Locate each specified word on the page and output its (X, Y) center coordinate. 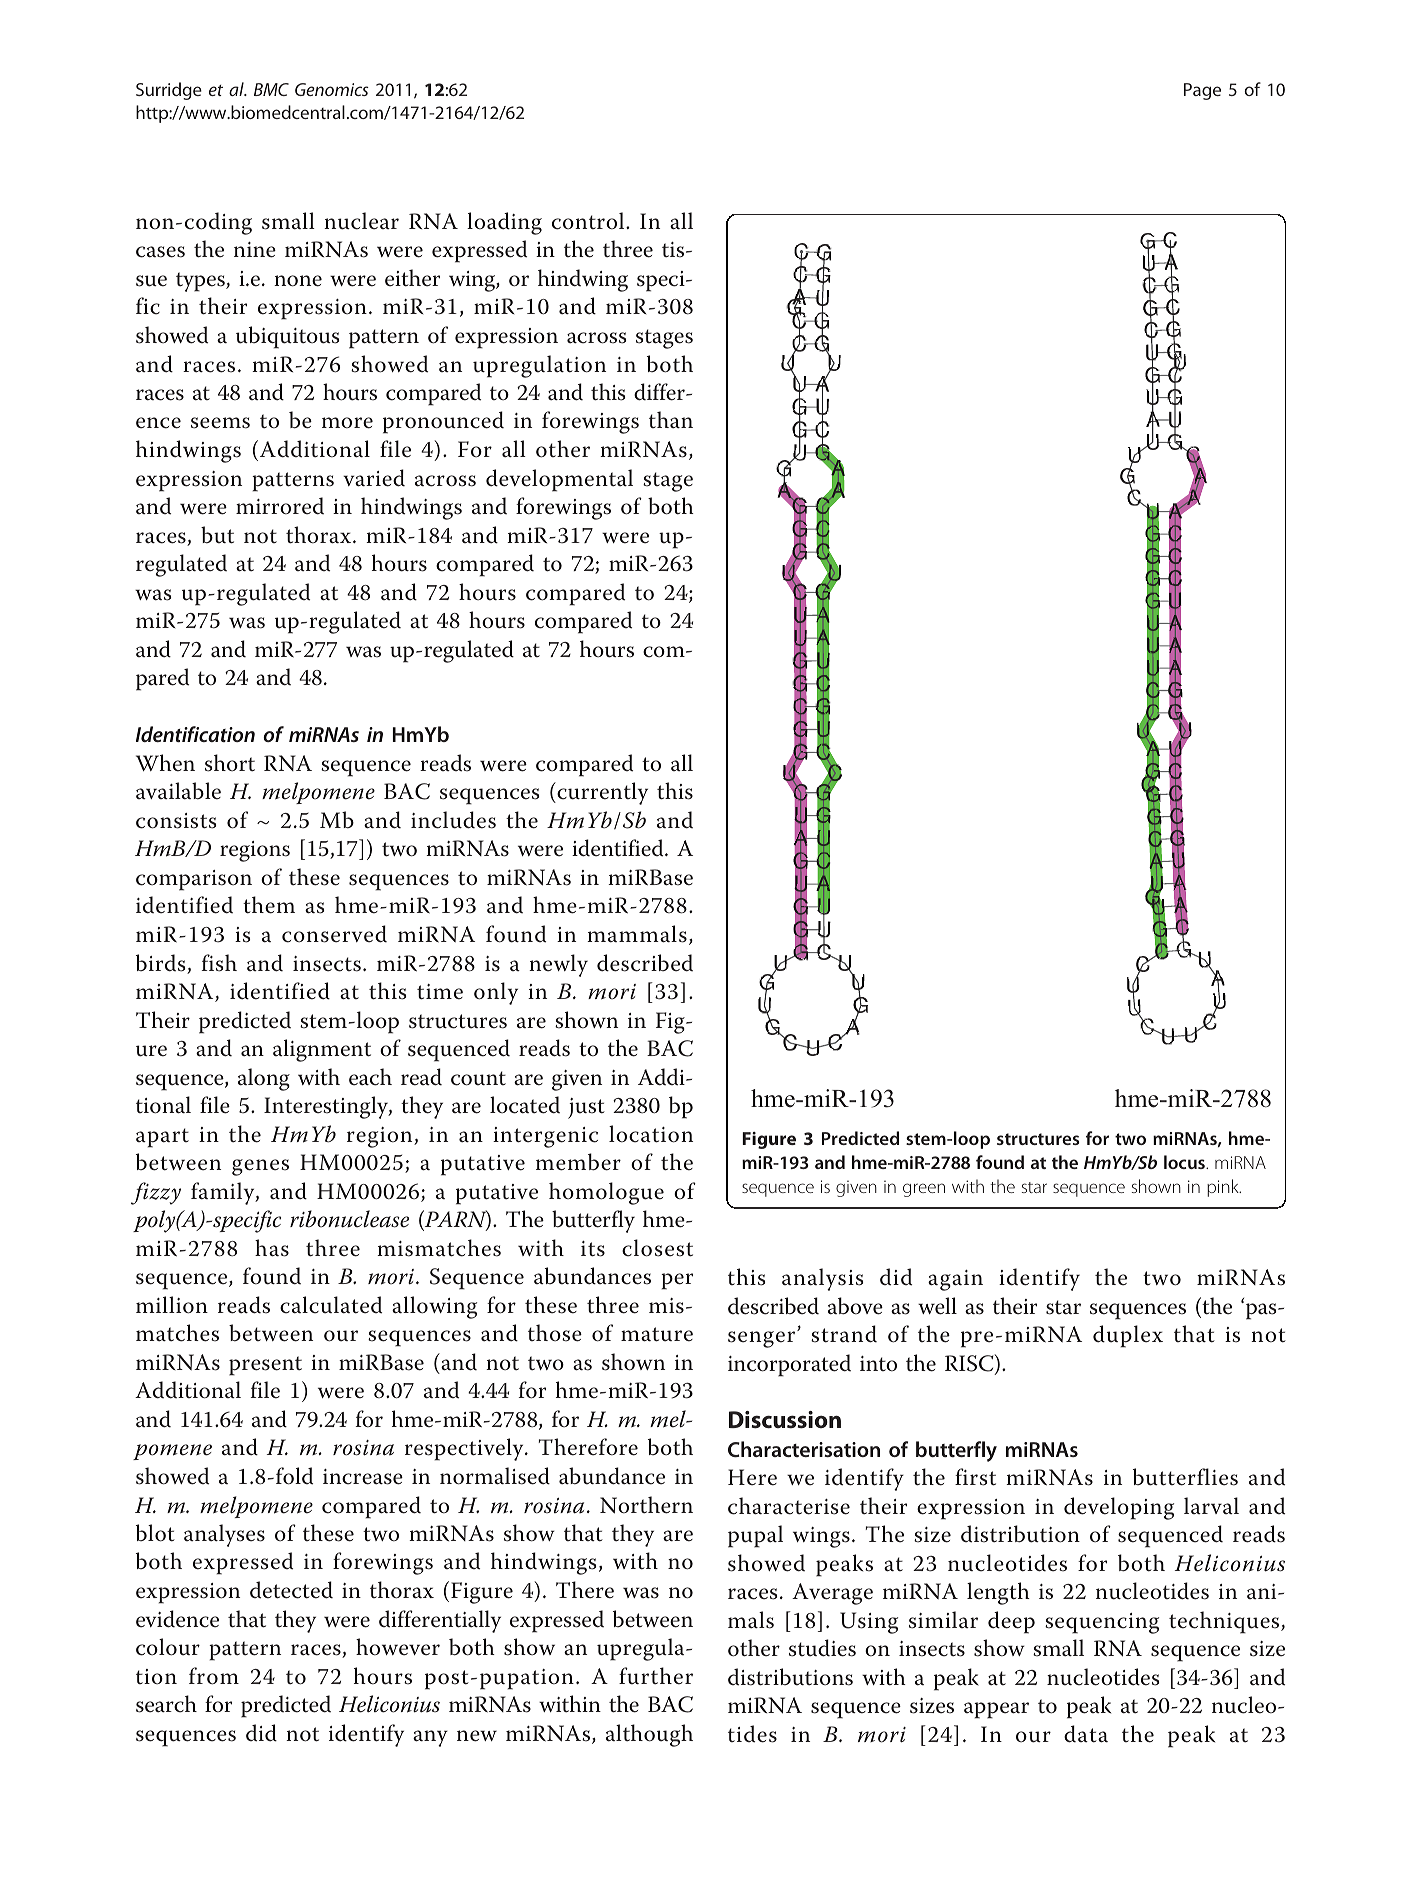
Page (1202, 91)
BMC (271, 89)
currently (601, 793)
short (230, 763)
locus (1185, 1162)
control (589, 221)
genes (260, 1167)
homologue (606, 1193)
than (671, 420)
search (166, 1704)
